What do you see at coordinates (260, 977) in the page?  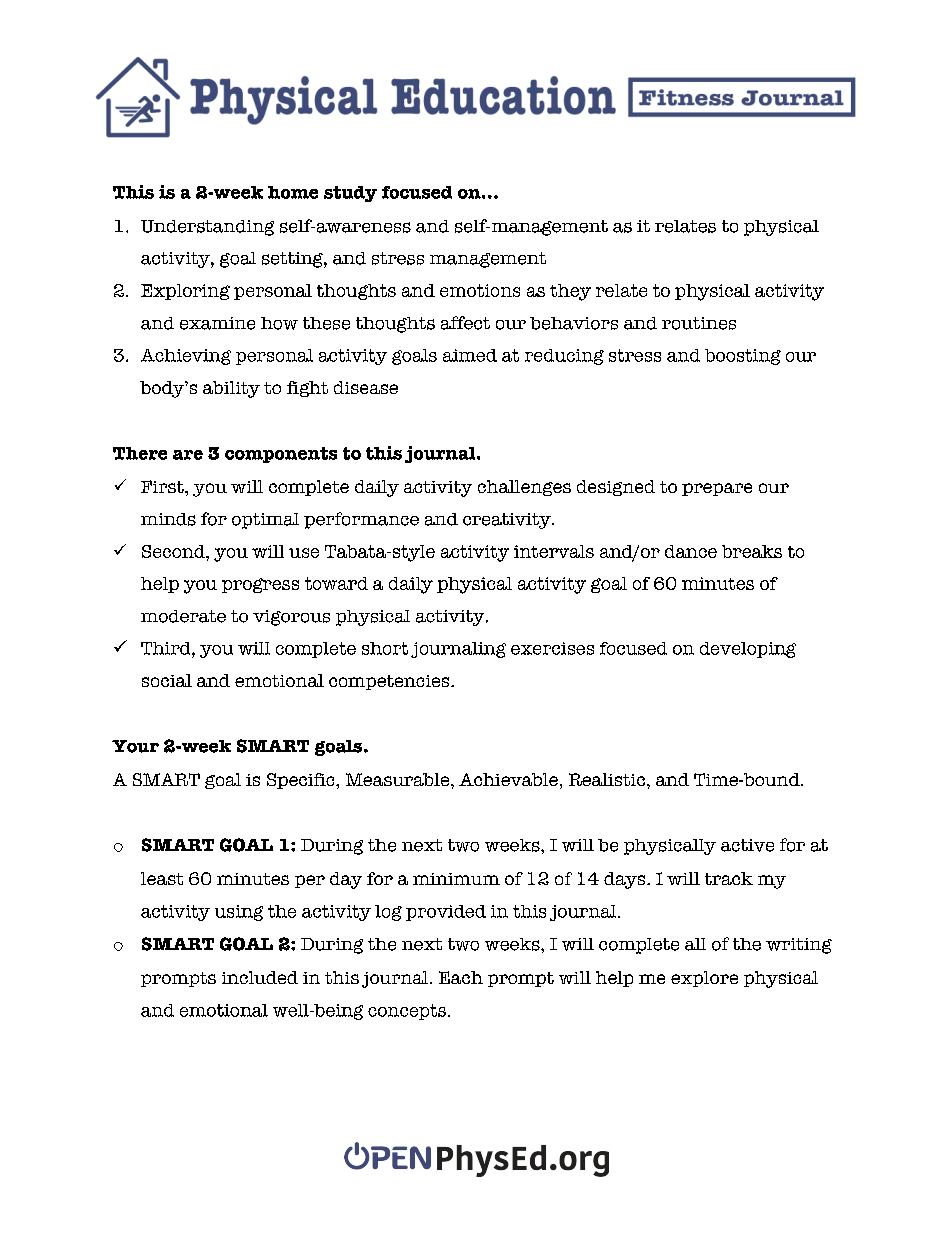 I see `included` at bounding box center [260, 977].
